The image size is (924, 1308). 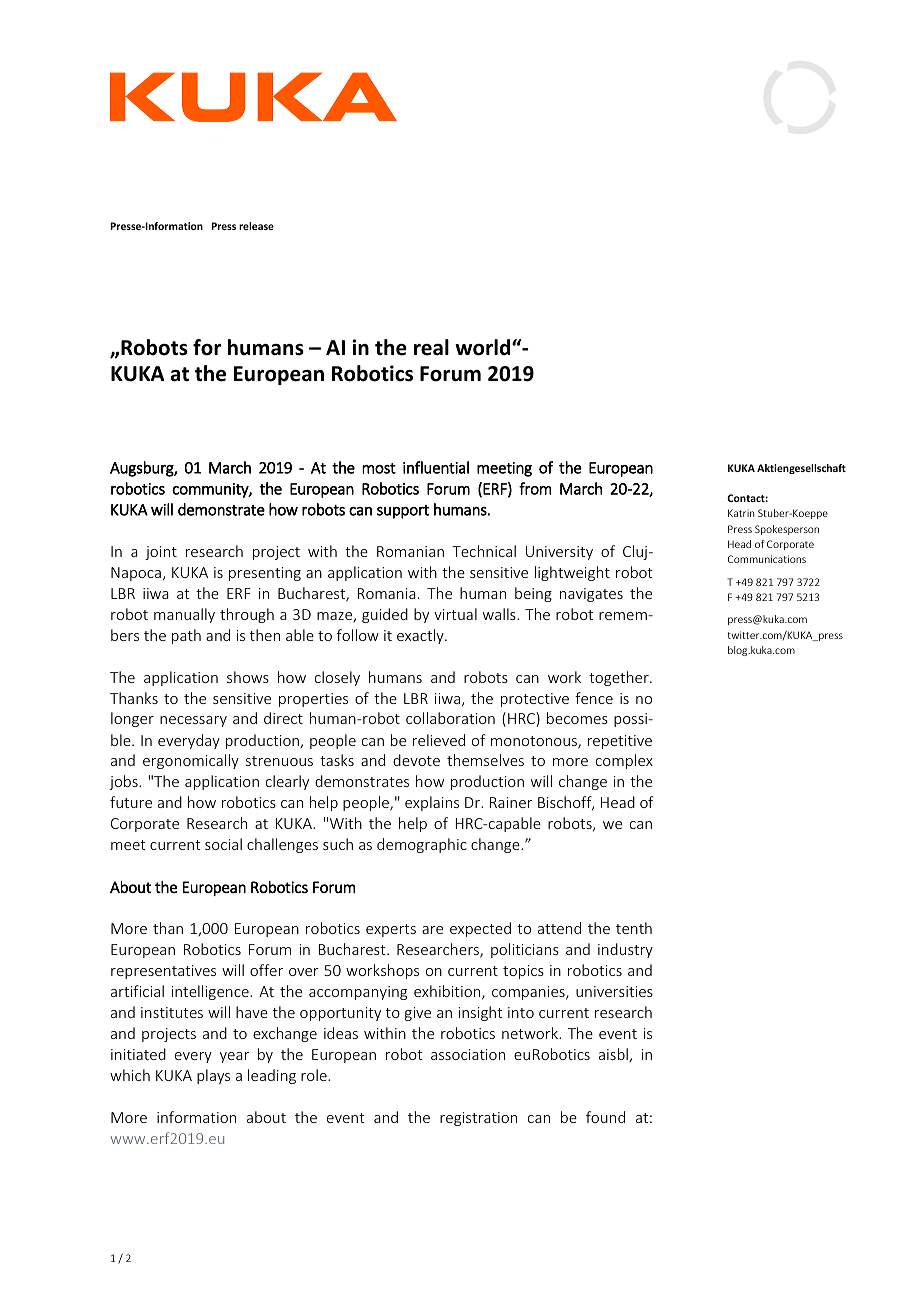 What do you see at coordinates (256, 226) in the screenshot?
I see `release` at bounding box center [256, 226].
